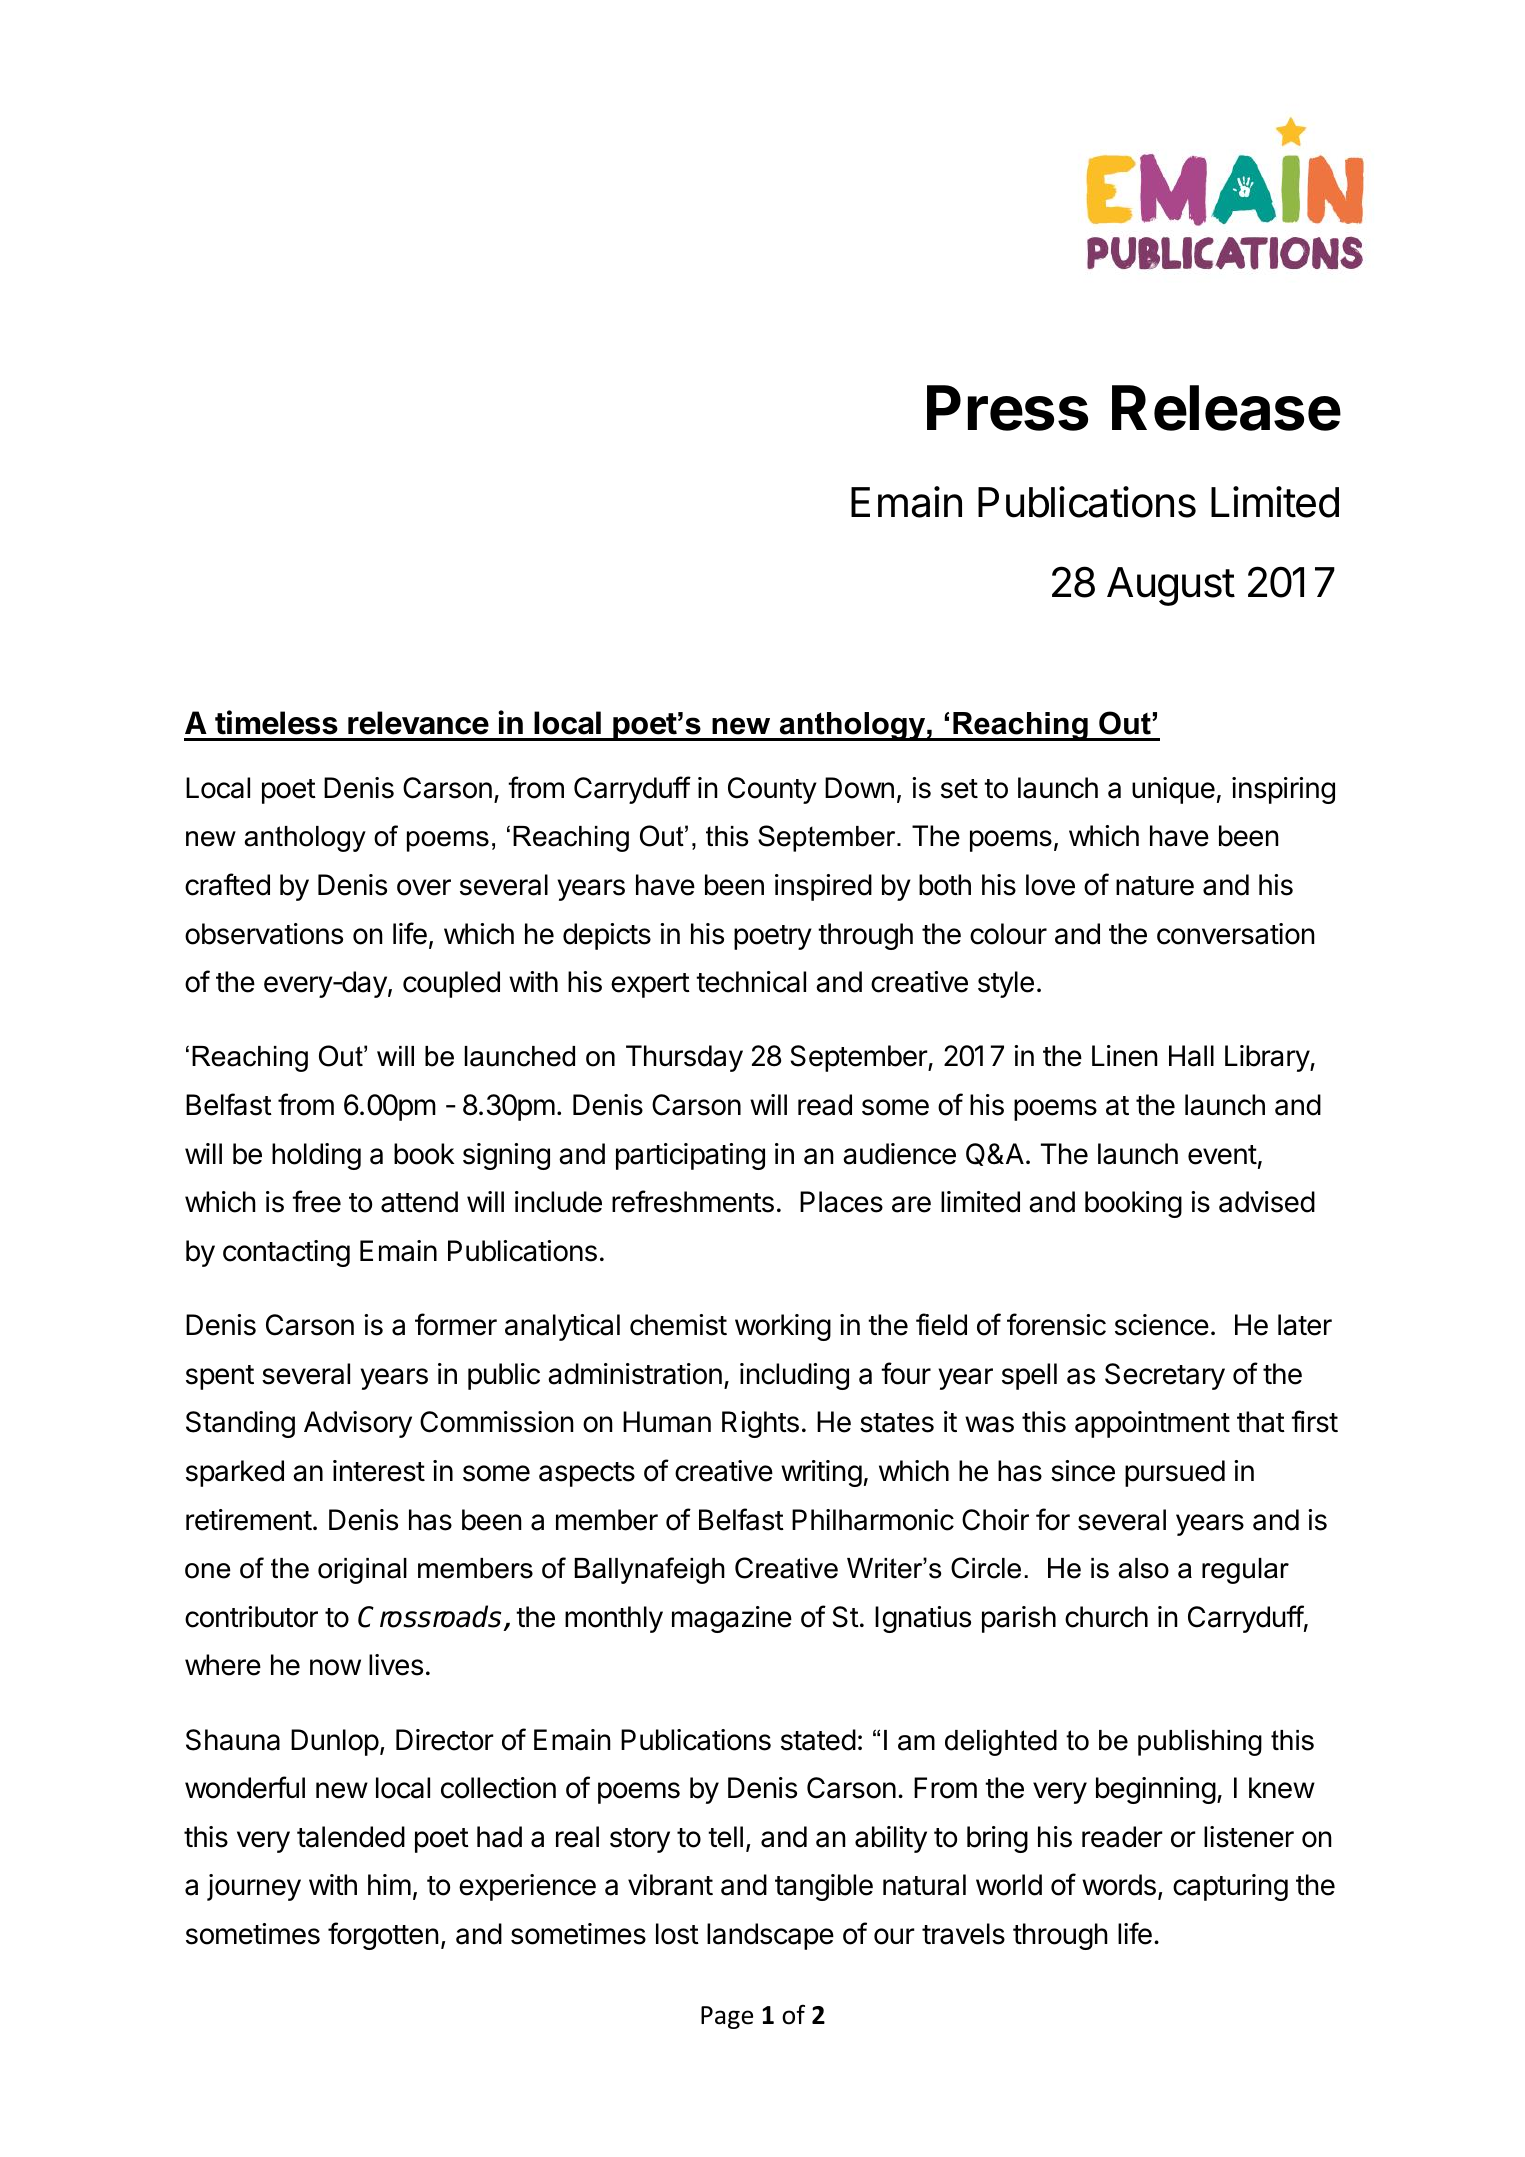  I want to click on landscape, so click(770, 1936).
